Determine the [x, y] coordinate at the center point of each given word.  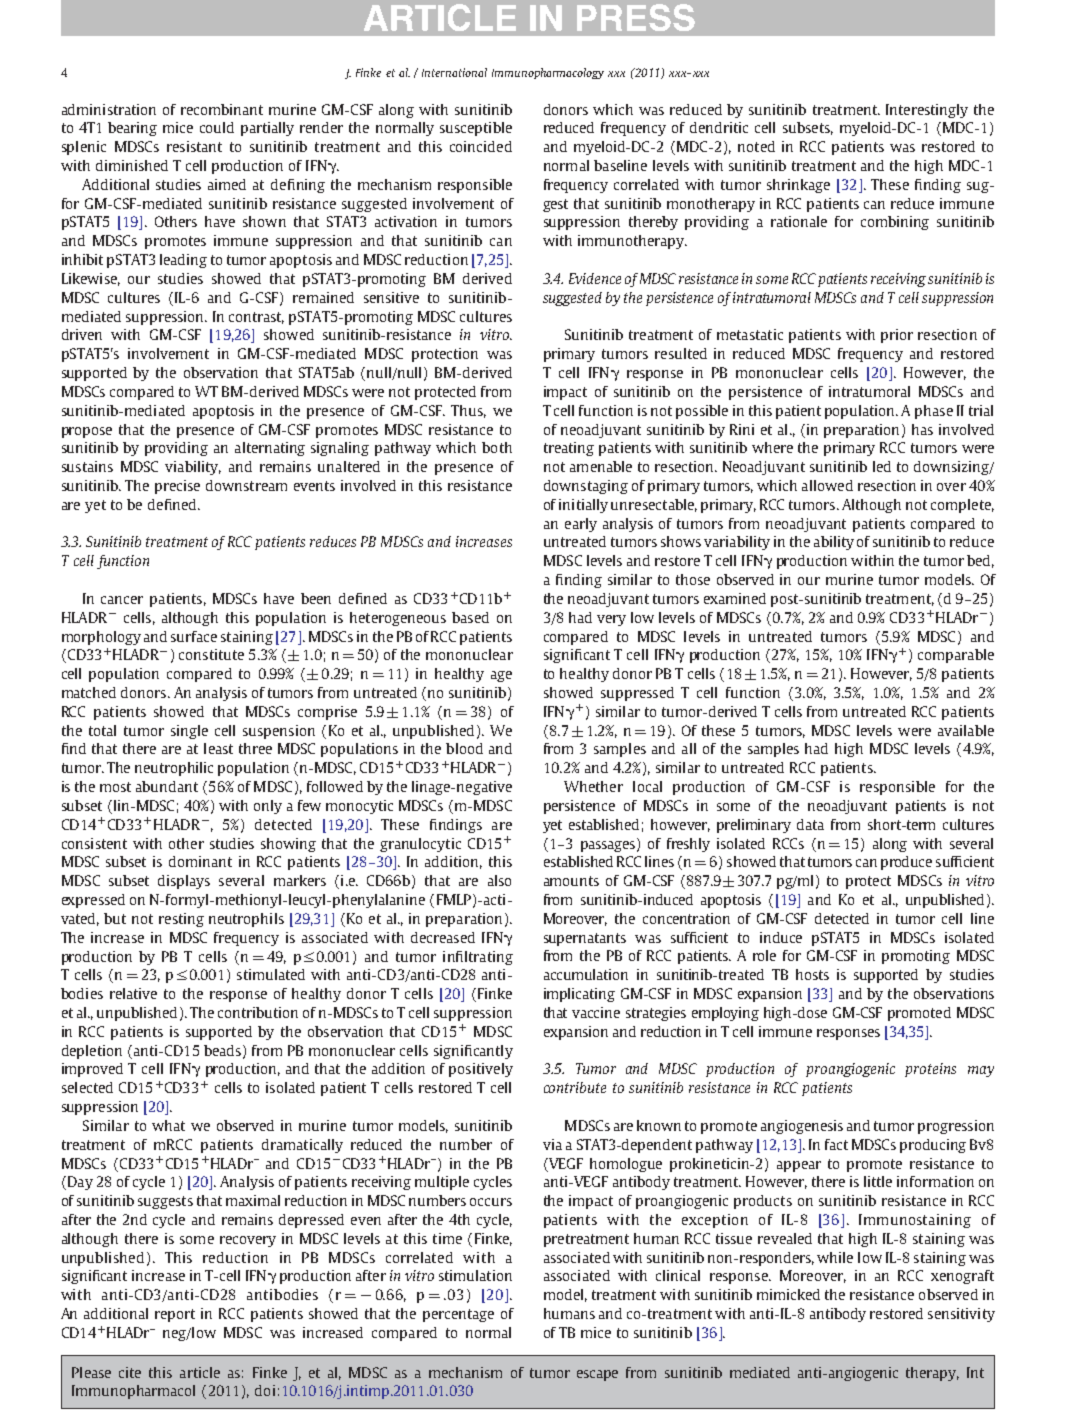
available [966, 730]
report [175, 1315]
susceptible [476, 129]
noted [756, 146]
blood [464, 748]
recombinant [222, 109]
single [189, 732]
